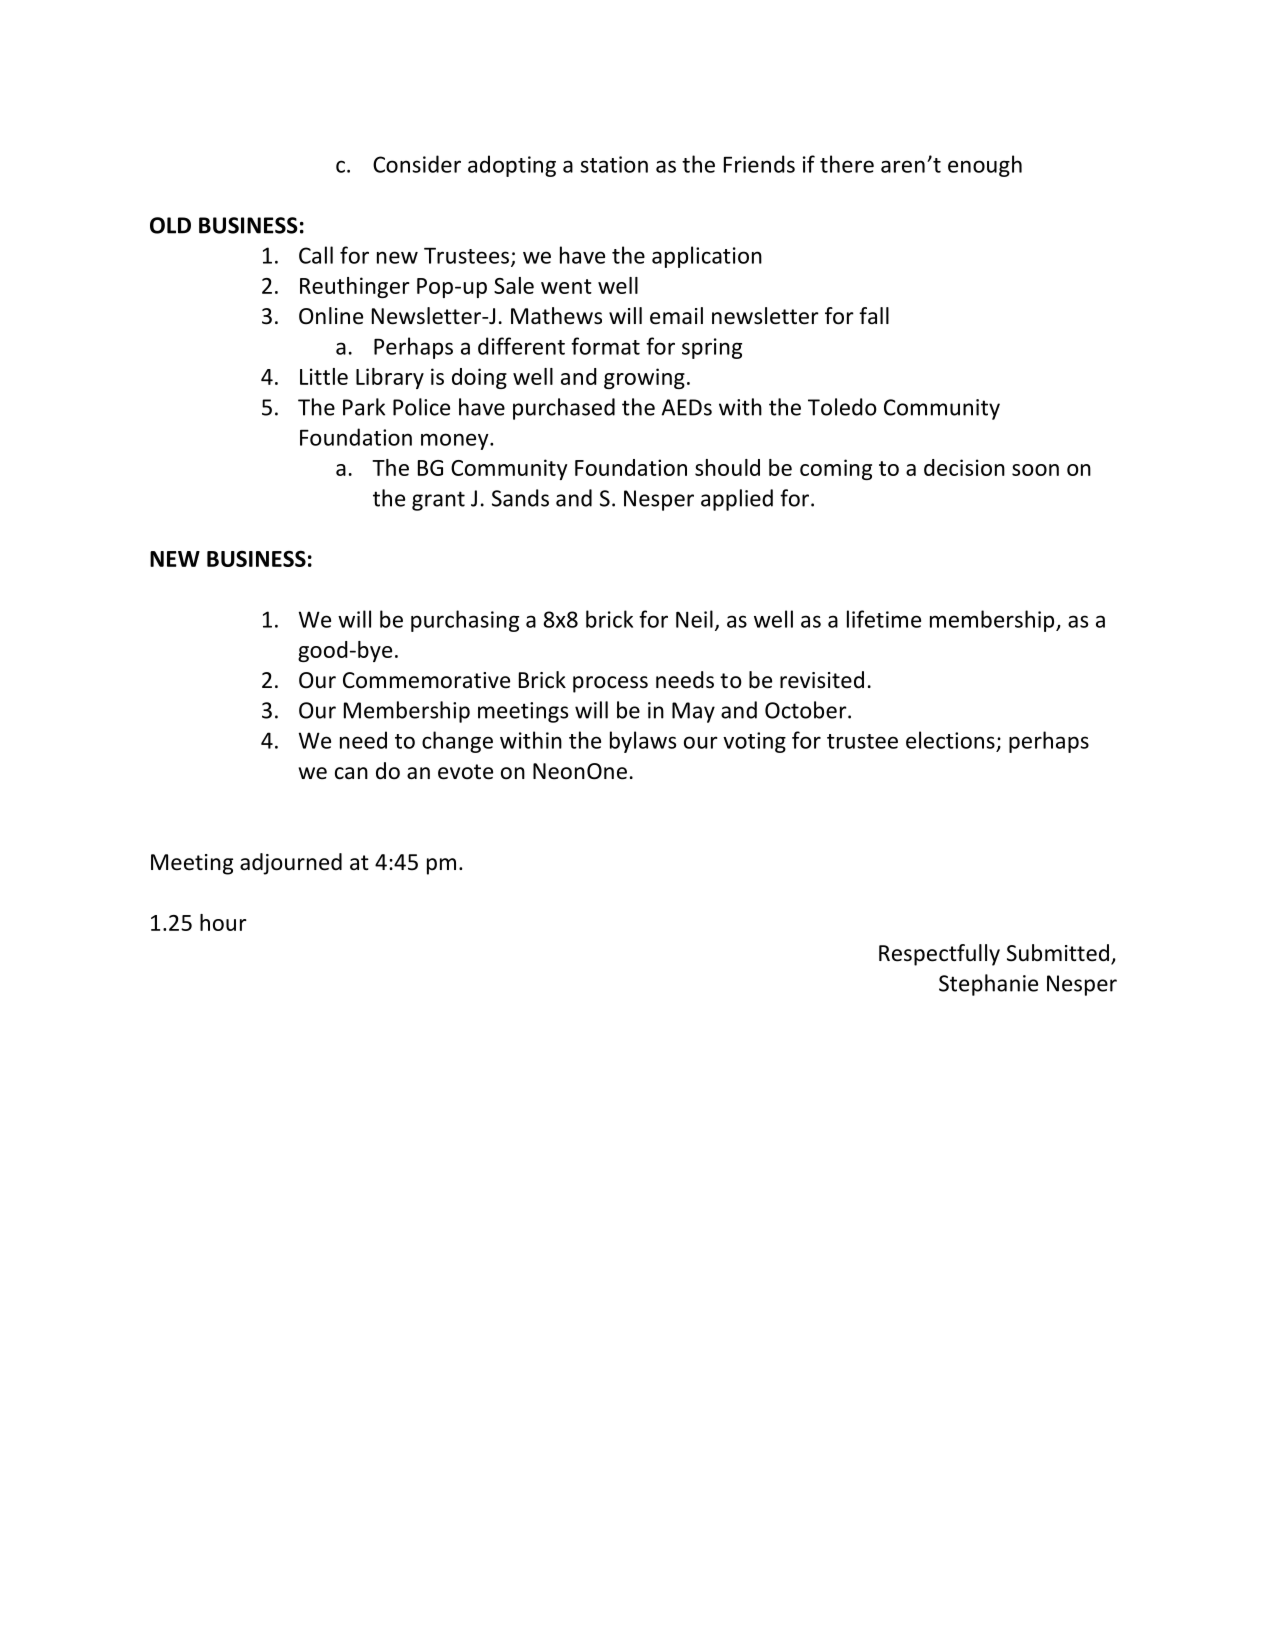  Describe the element at coordinates (694, 619) in the screenshot. I see `Neil` at that location.
